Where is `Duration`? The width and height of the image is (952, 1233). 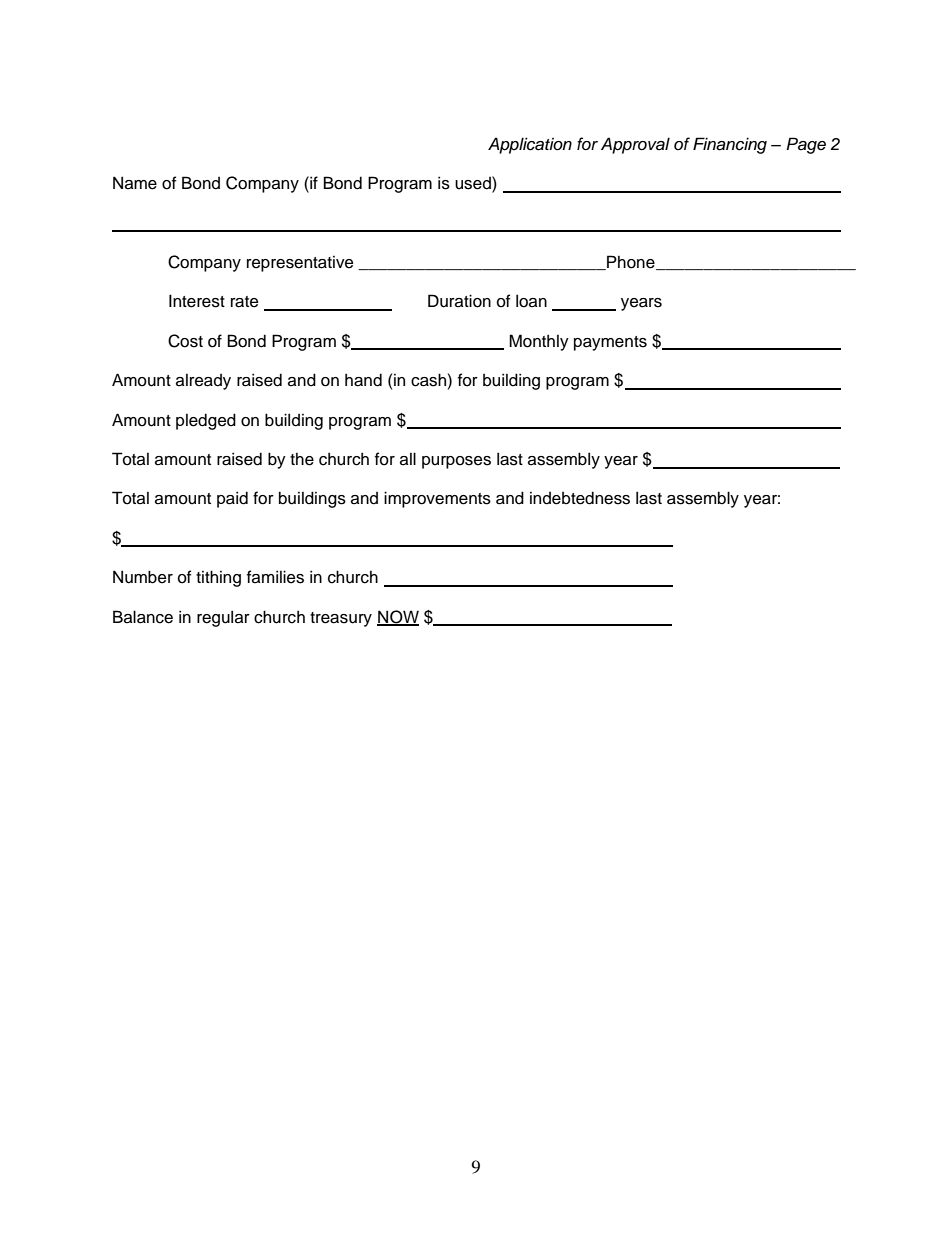
Duration is located at coordinates (459, 301).
